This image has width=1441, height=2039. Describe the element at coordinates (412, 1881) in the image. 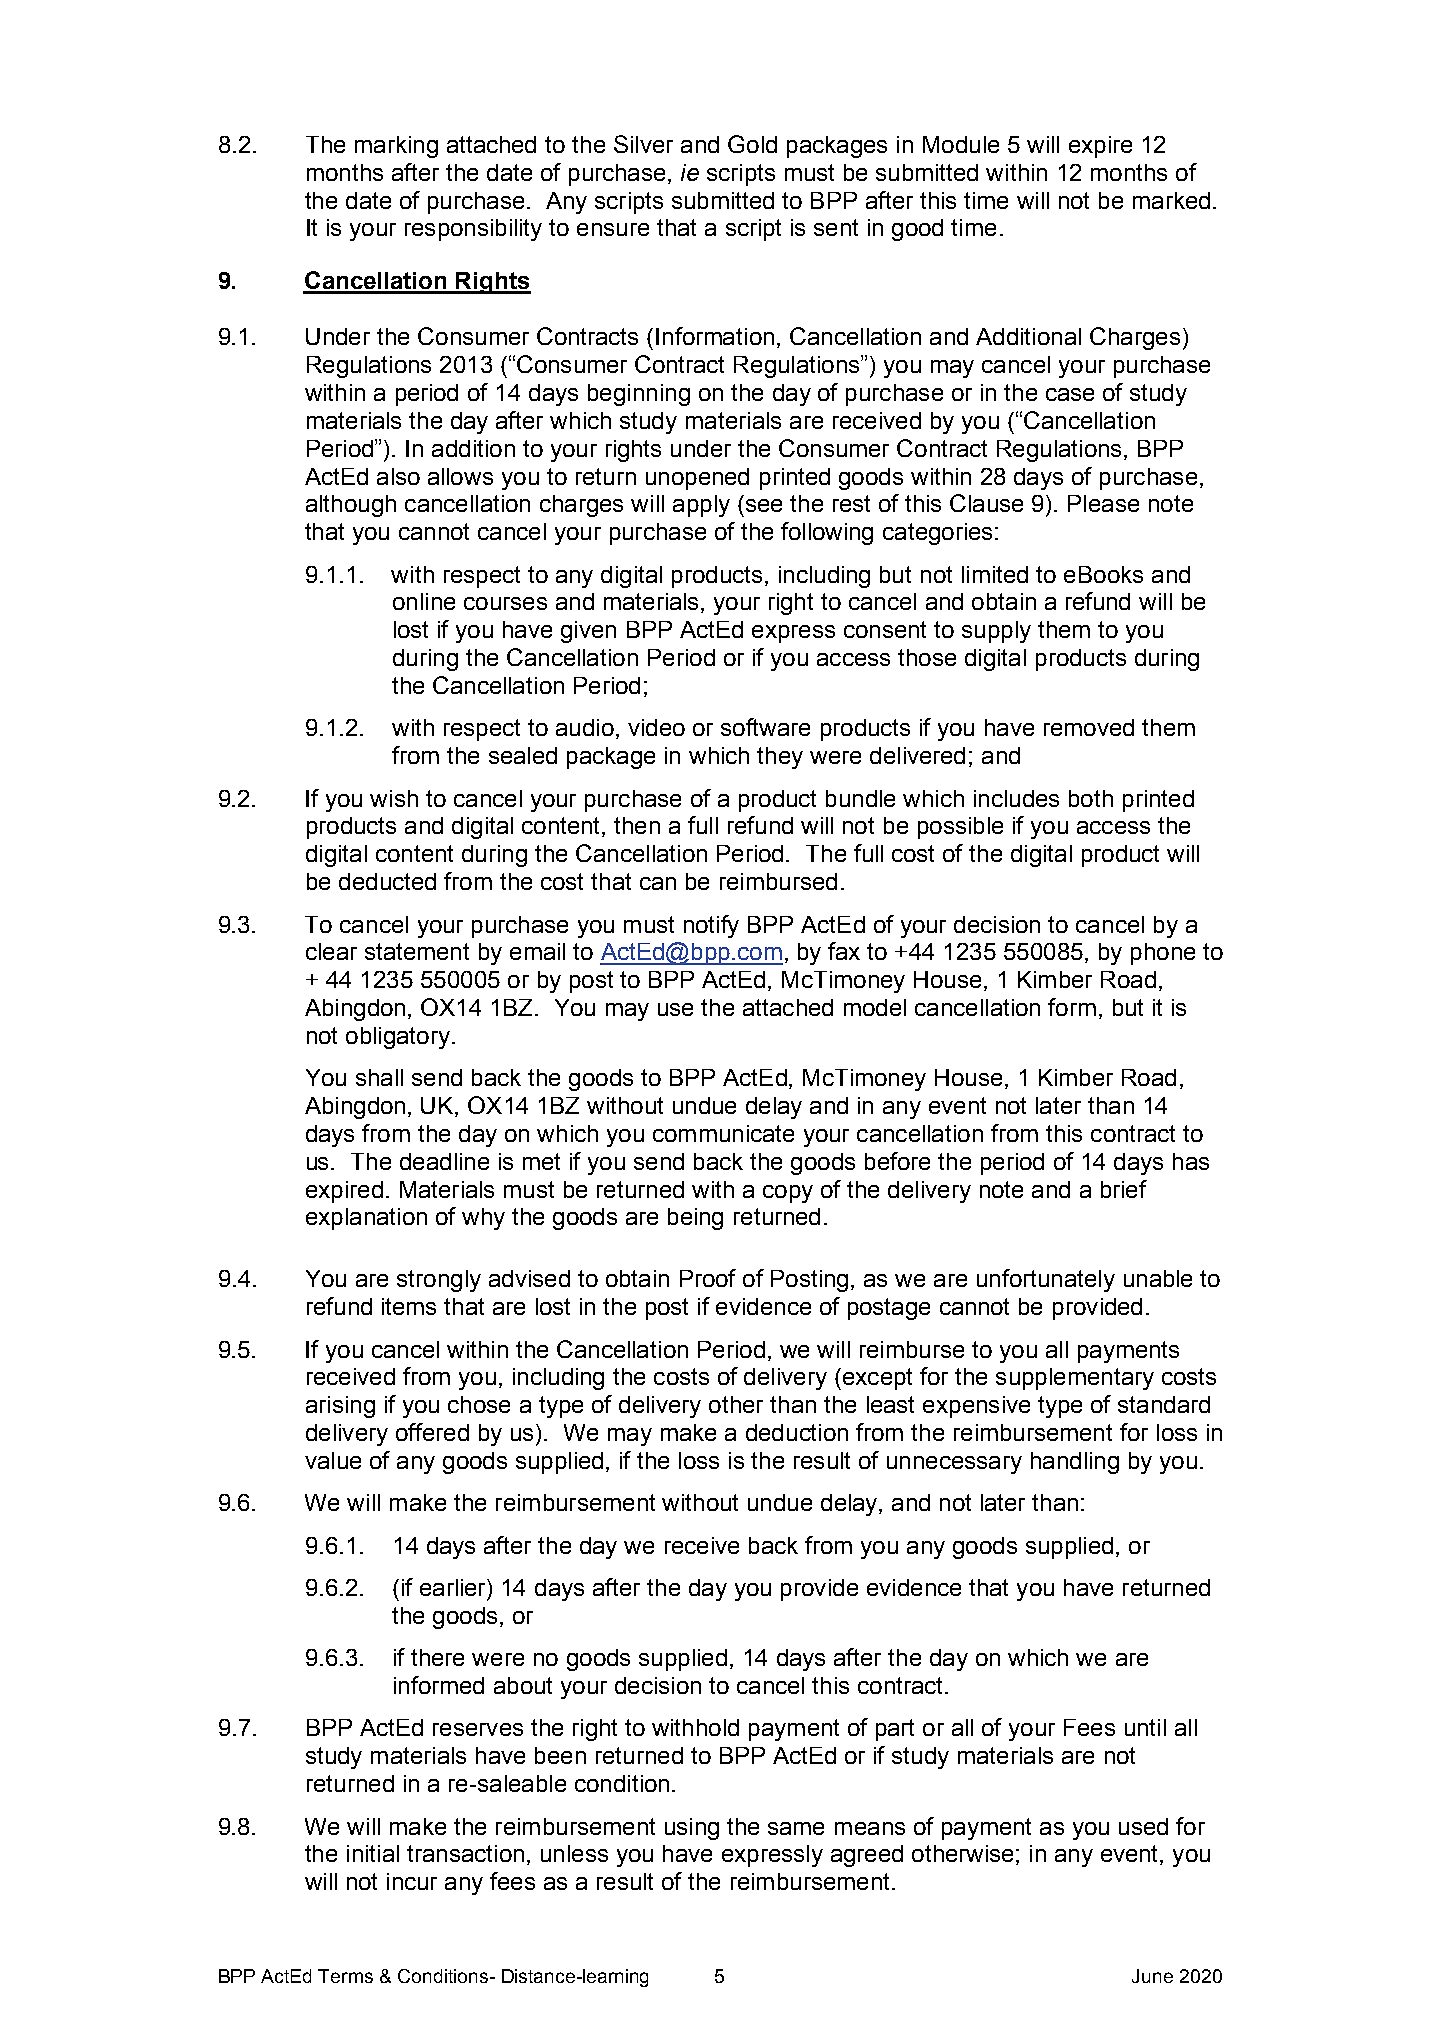

I see `incur` at that location.
